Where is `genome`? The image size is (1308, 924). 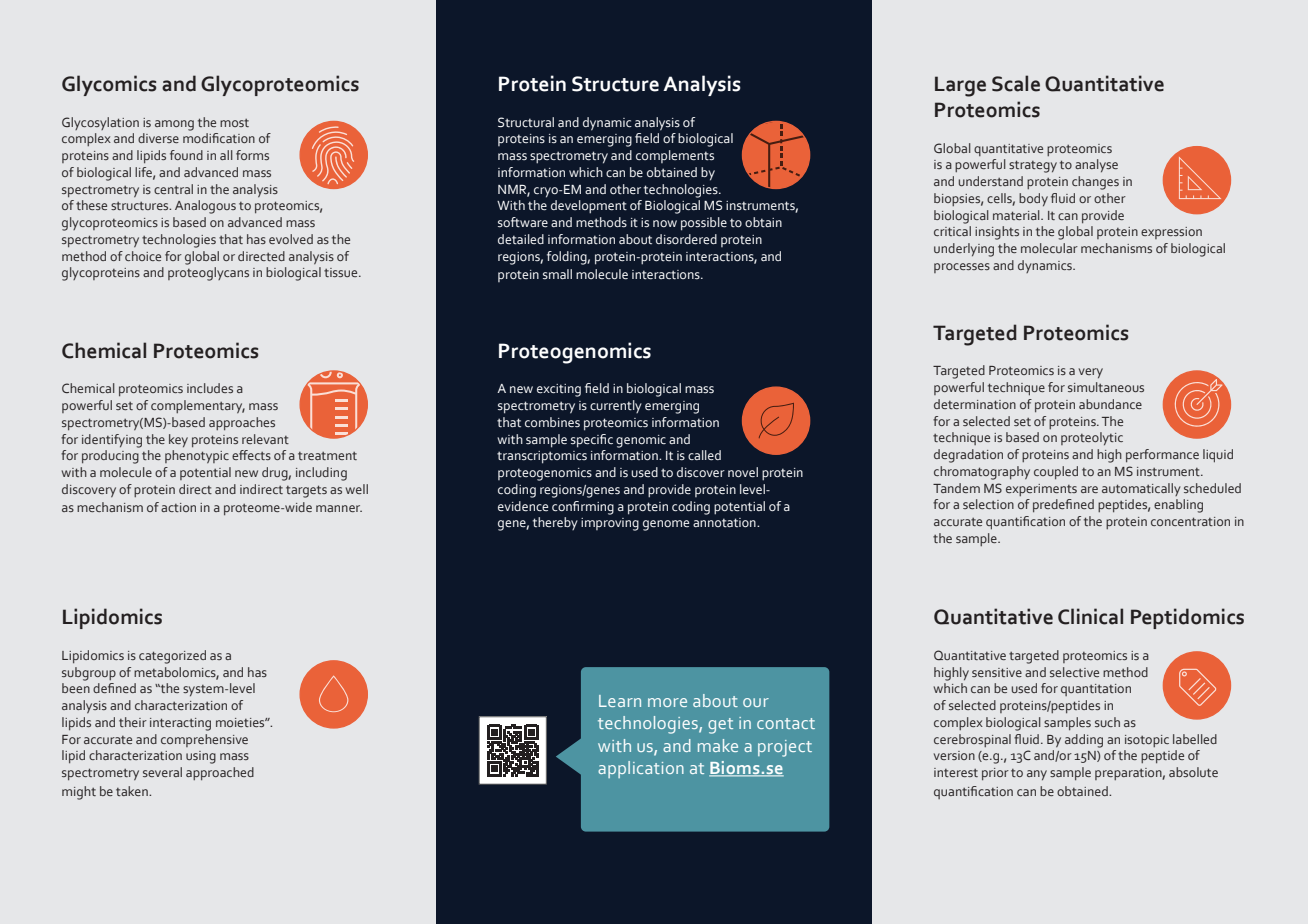 genome is located at coordinates (666, 525).
